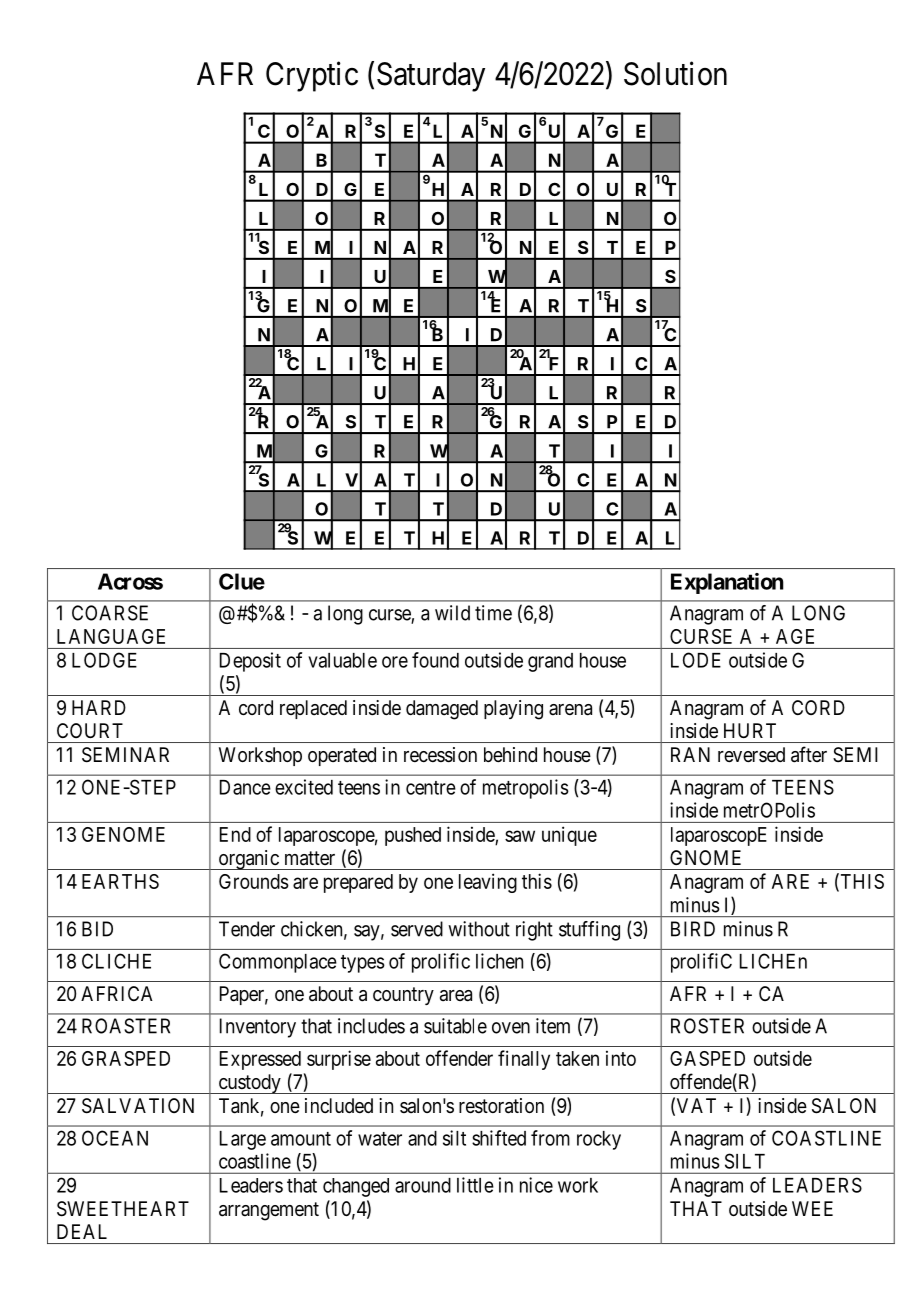 This image has width=924, height=1308. What do you see at coordinates (423, 1185) in the image?
I see `around` at bounding box center [423, 1185].
